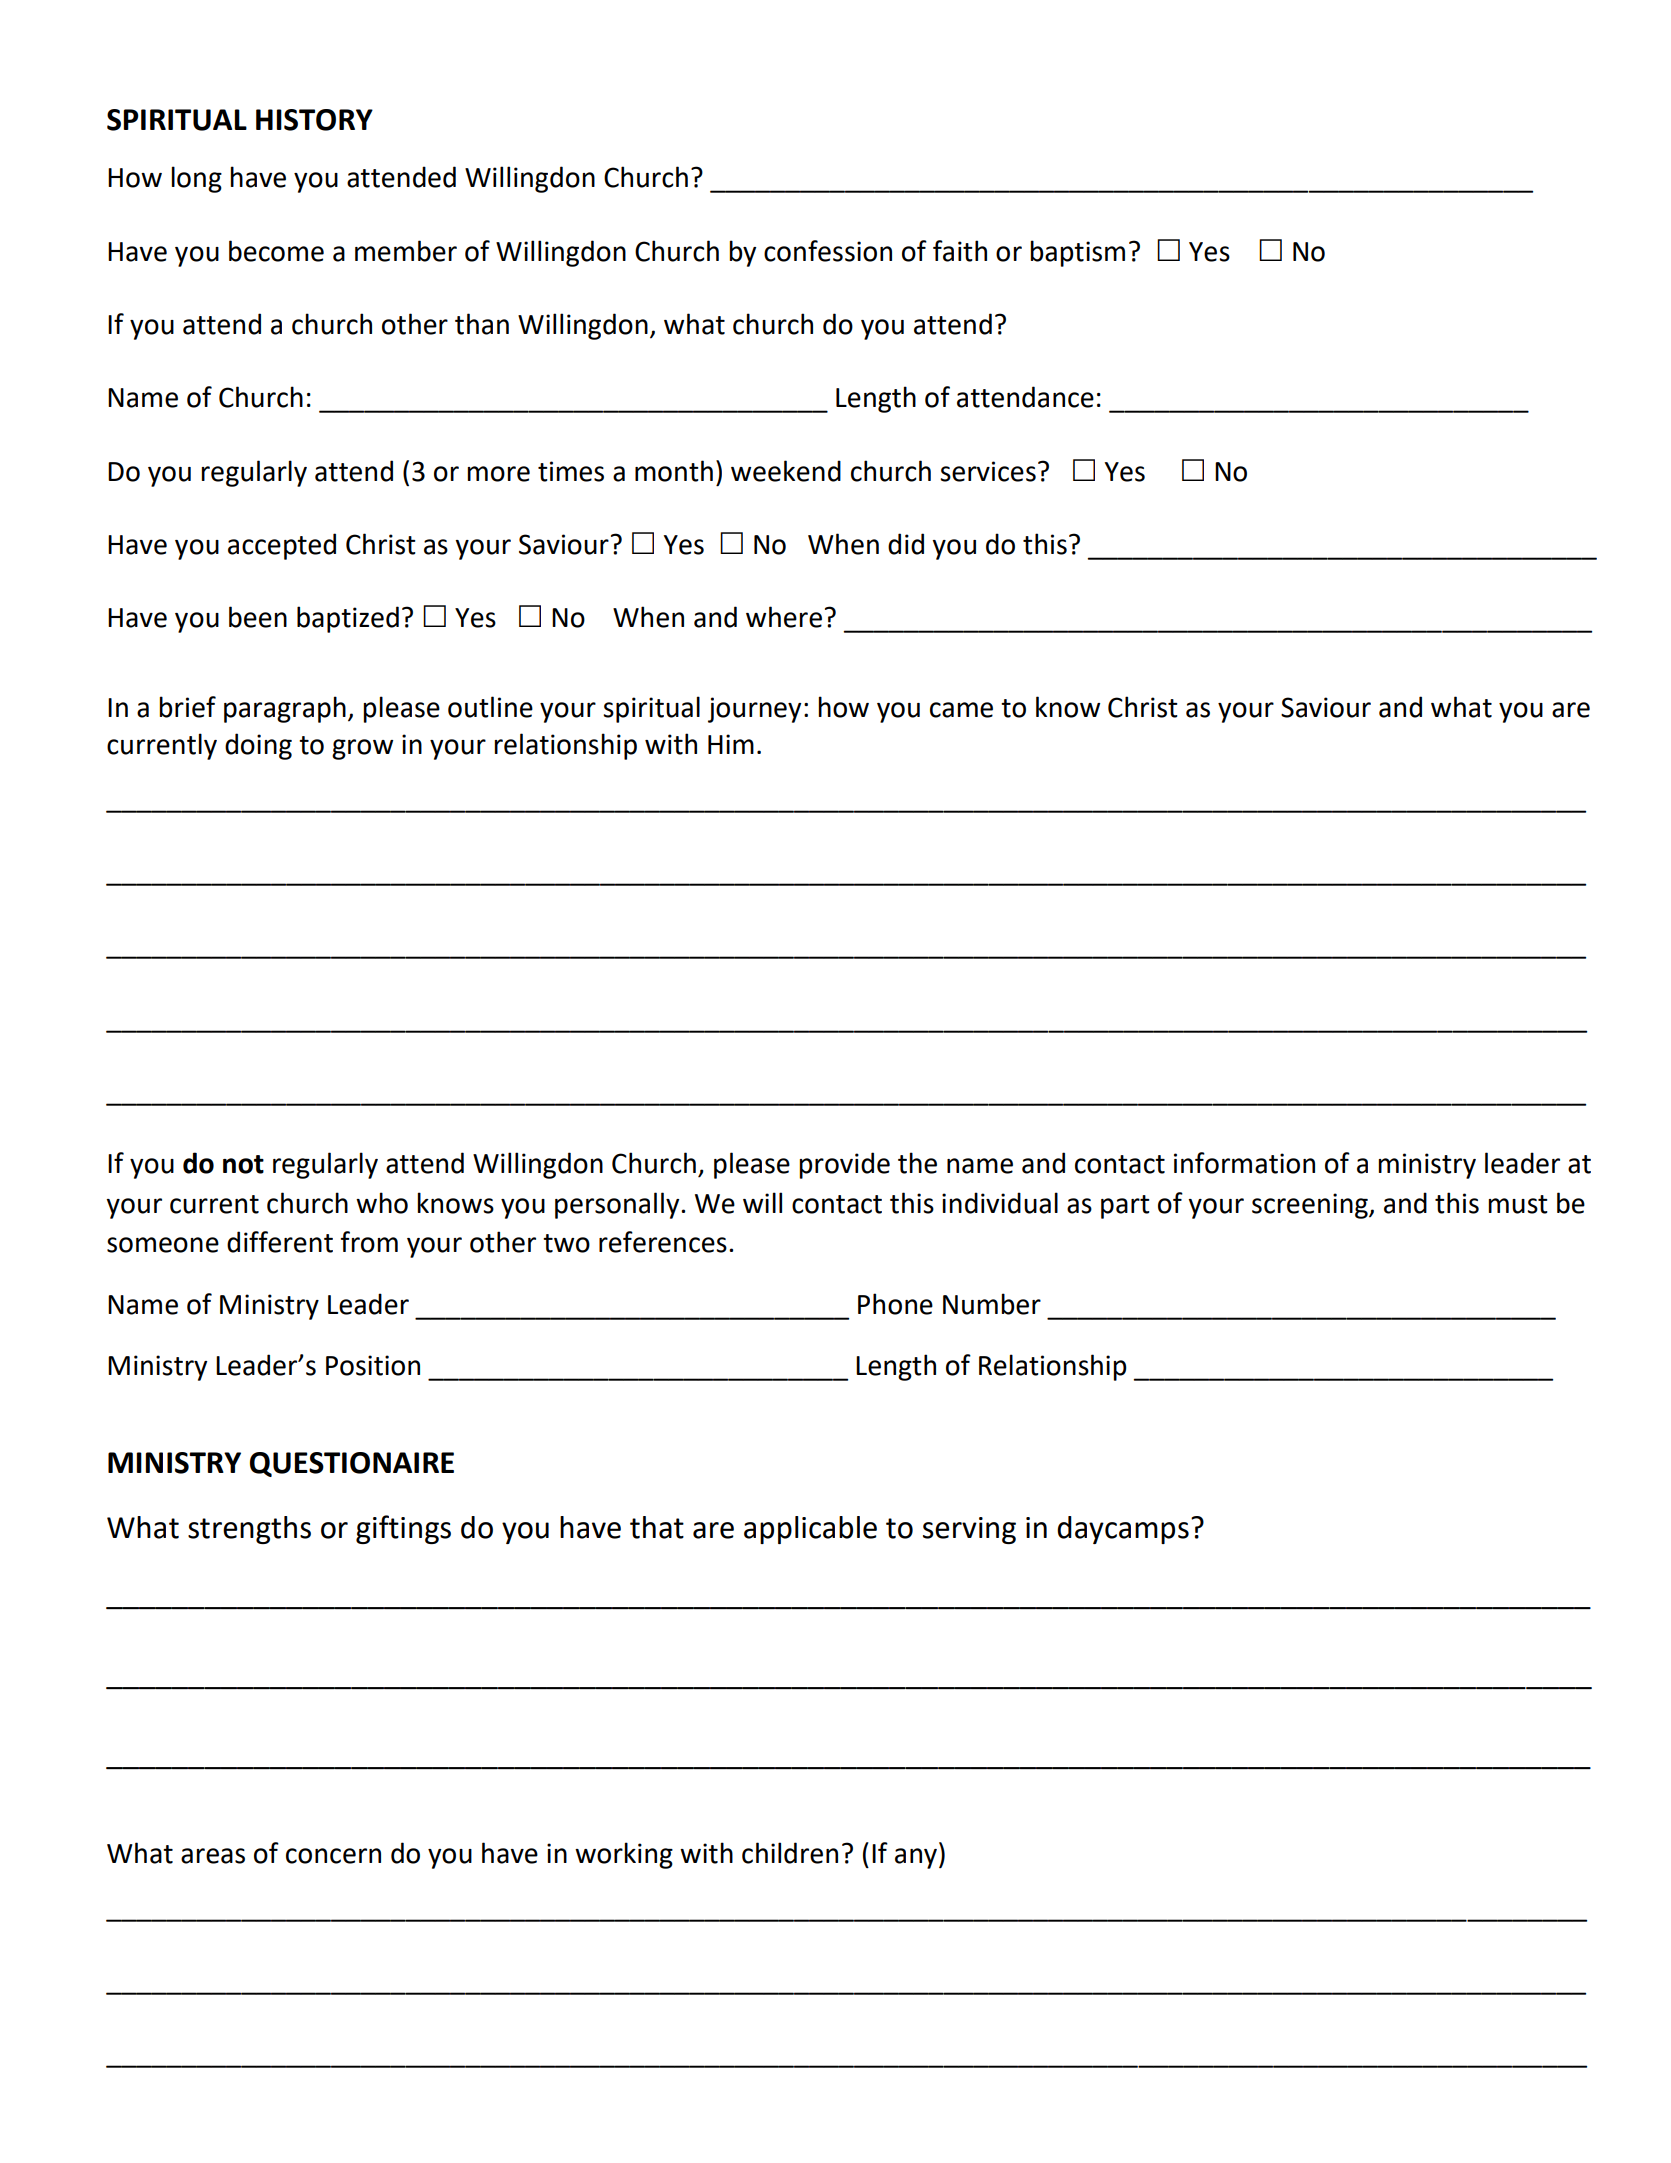 The image size is (1671, 2163). What do you see at coordinates (1077, 253) in the page?
I see `baptism` at bounding box center [1077, 253].
